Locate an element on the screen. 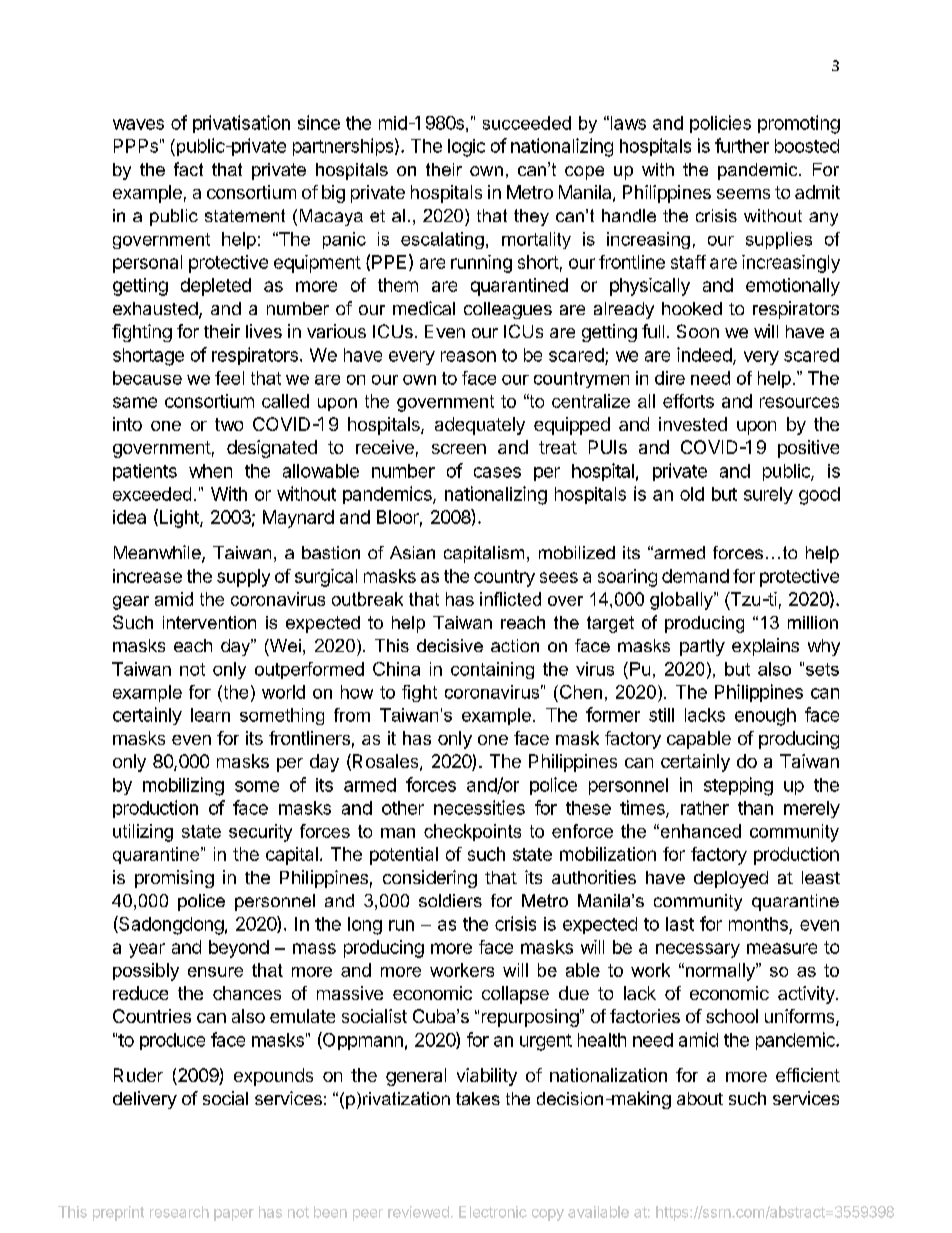 Image resolution: width=952 pixels, height=1233 pixels. further is located at coordinates (742, 145).
